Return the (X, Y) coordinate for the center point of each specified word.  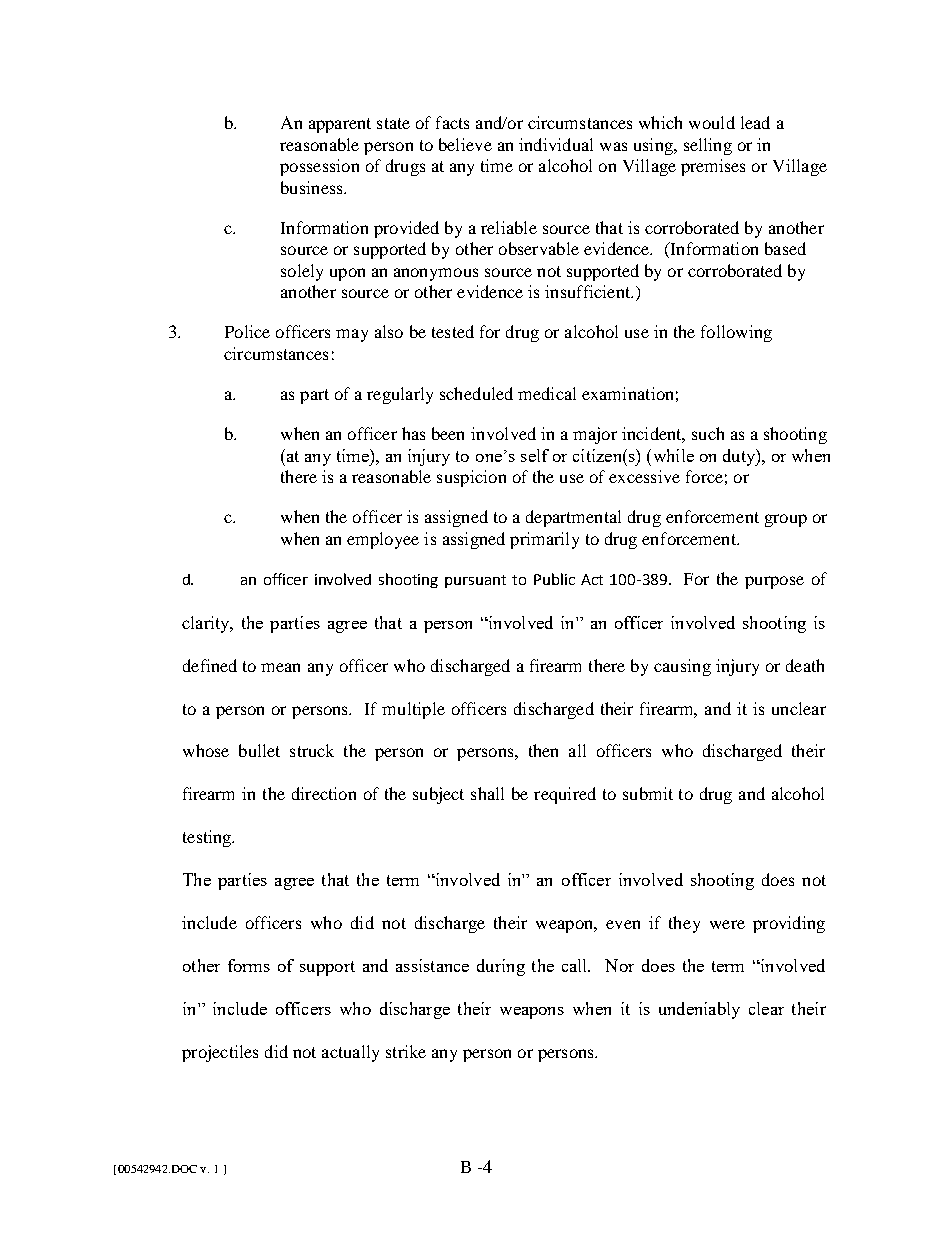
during (501, 967)
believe (465, 144)
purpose (774, 582)
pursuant (475, 581)
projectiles (220, 1053)
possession (319, 167)
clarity (207, 624)
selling (708, 146)
